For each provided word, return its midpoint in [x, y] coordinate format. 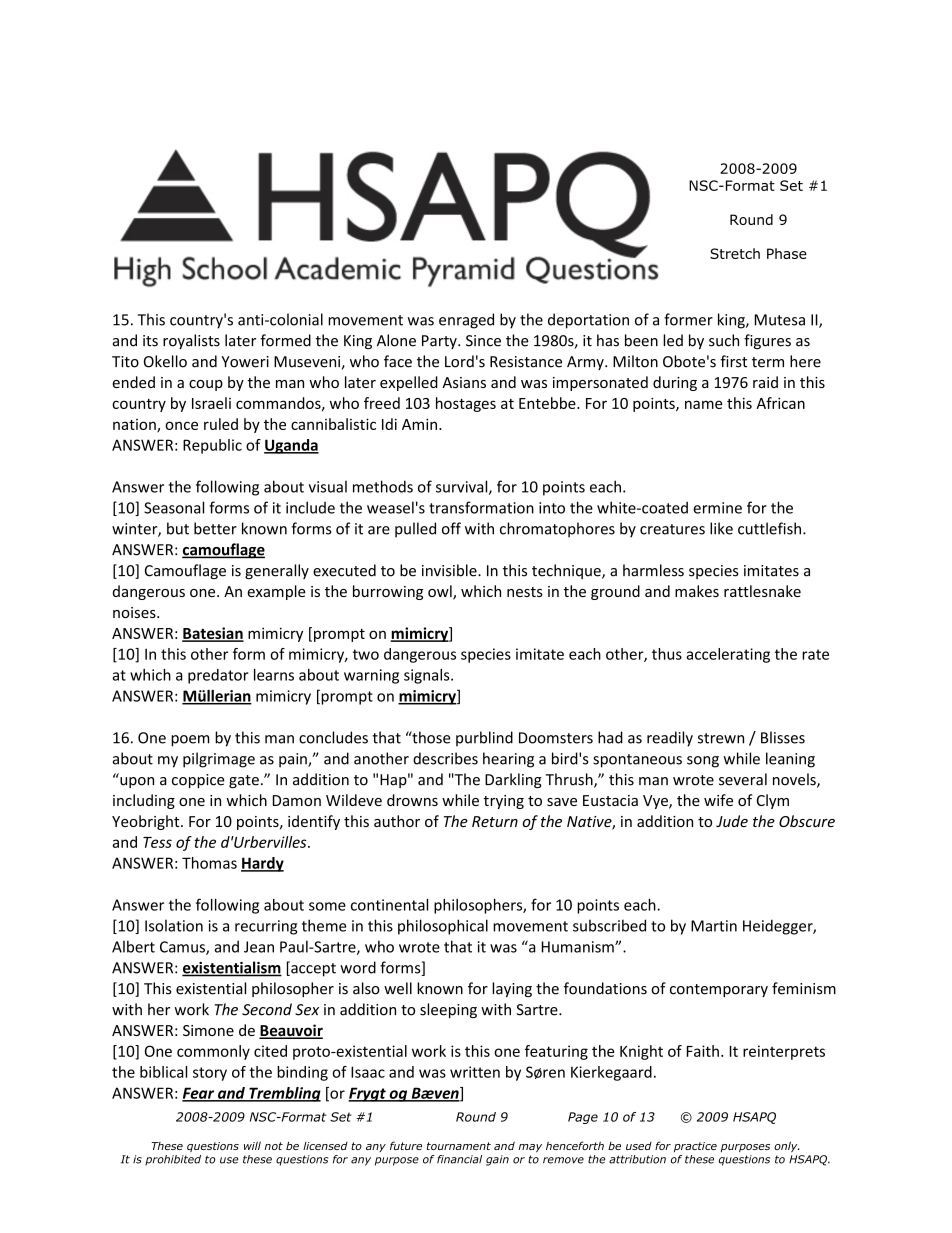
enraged [466, 321]
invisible [450, 570]
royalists [191, 341]
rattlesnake [762, 591]
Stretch [735, 253]
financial [459, 1159]
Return [495, 821]
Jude [732, 821]
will [252, 1146]
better [215, 528]
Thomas [209, 863]
